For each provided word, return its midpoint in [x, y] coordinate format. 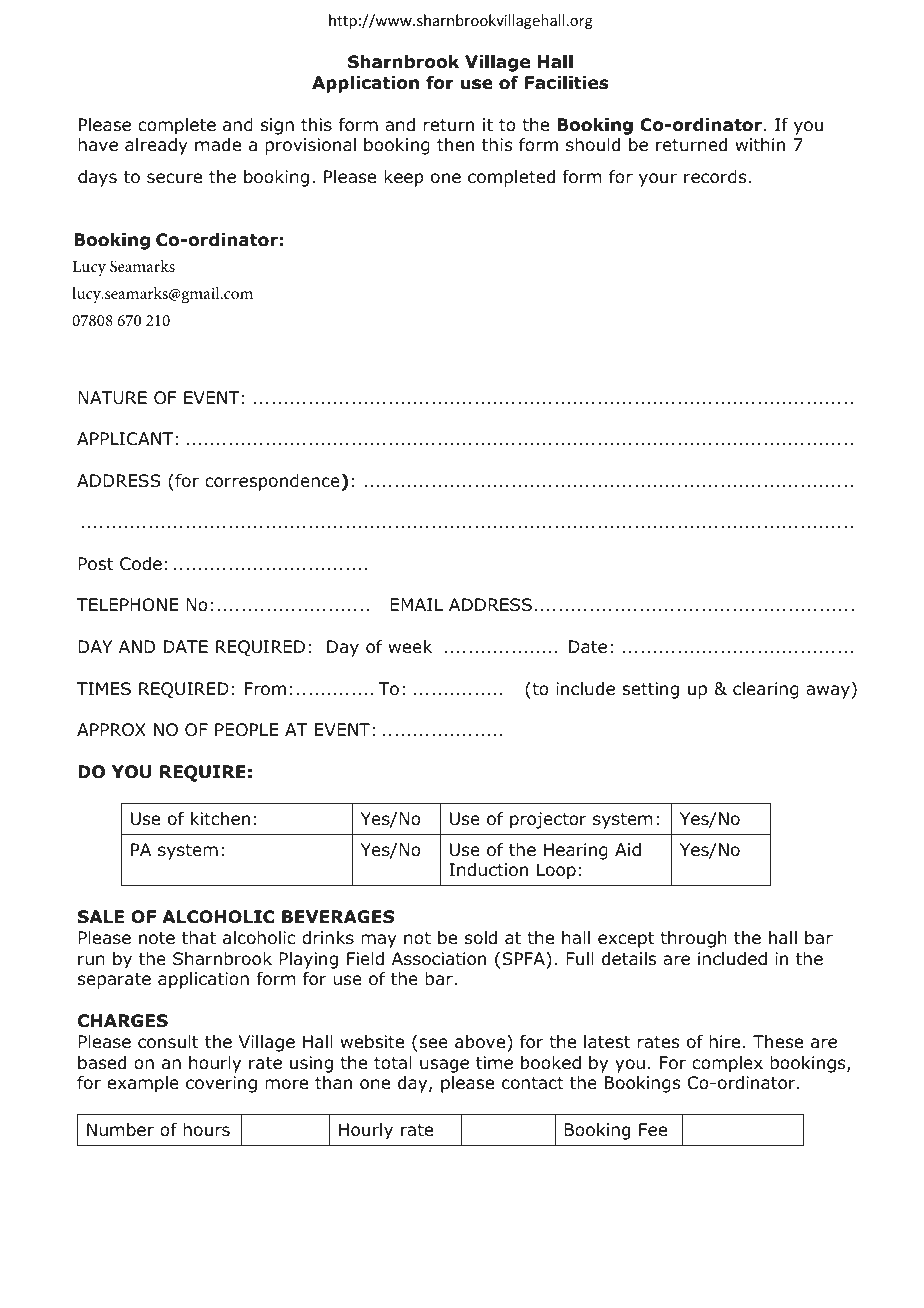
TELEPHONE [127, 605]
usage [444, 1066]
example [143, 1084]
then [455, 145]
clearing [766, 690]
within [760, 144]
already [156, 146]
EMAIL [416, 604]
